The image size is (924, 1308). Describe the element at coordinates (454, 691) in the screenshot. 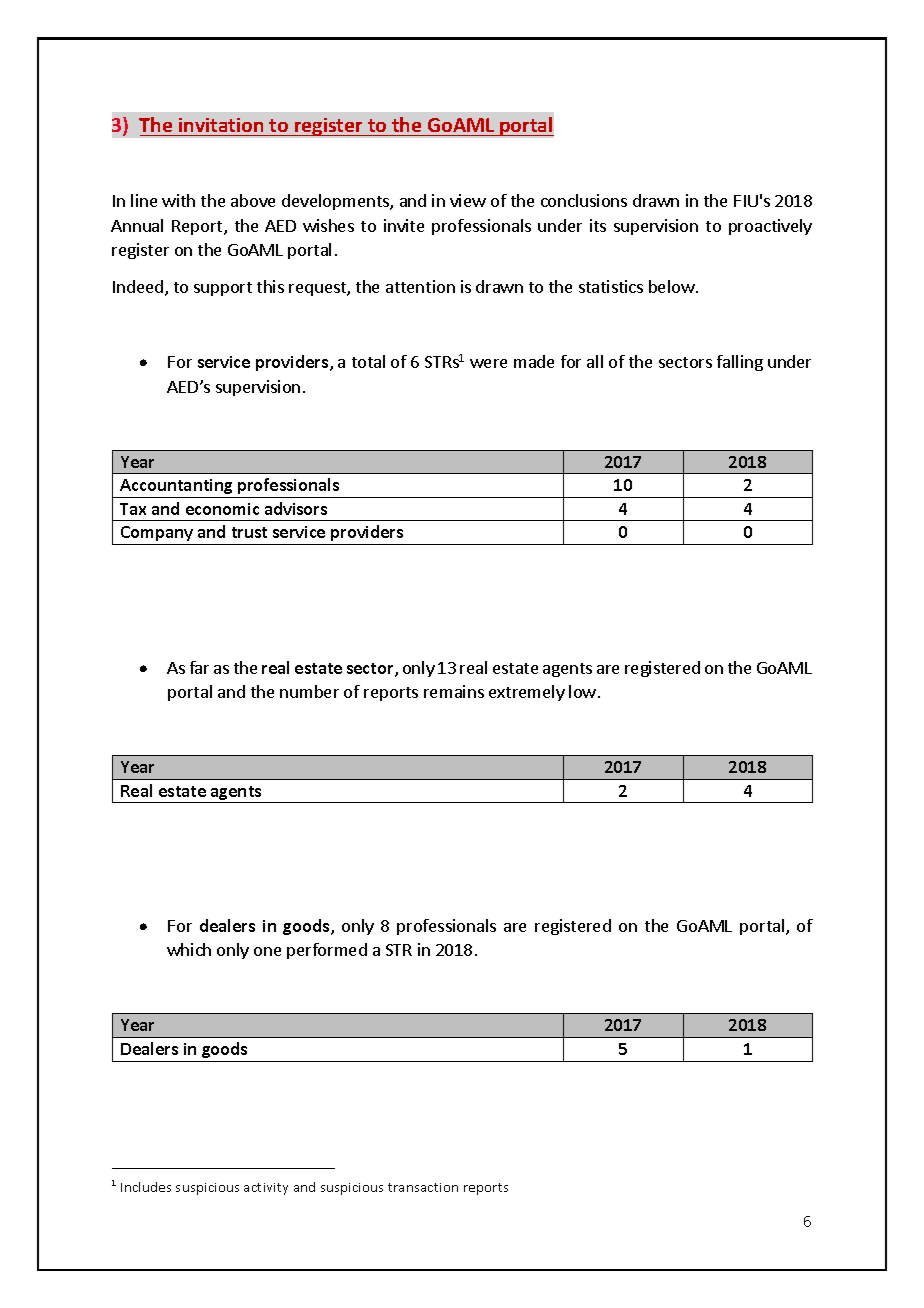

I see `remains` at that location.
